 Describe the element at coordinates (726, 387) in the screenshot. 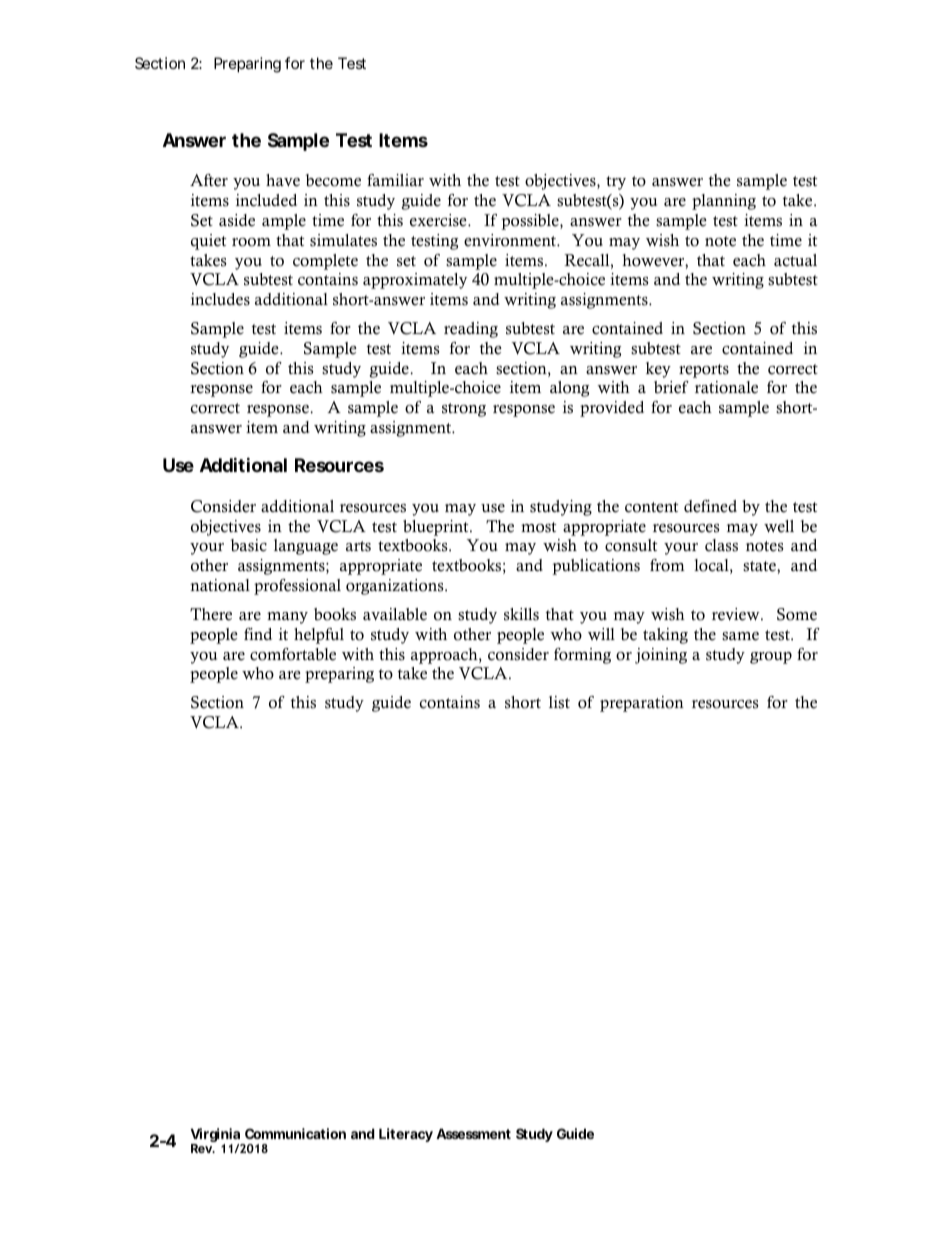

I see `rationale` at that location.
